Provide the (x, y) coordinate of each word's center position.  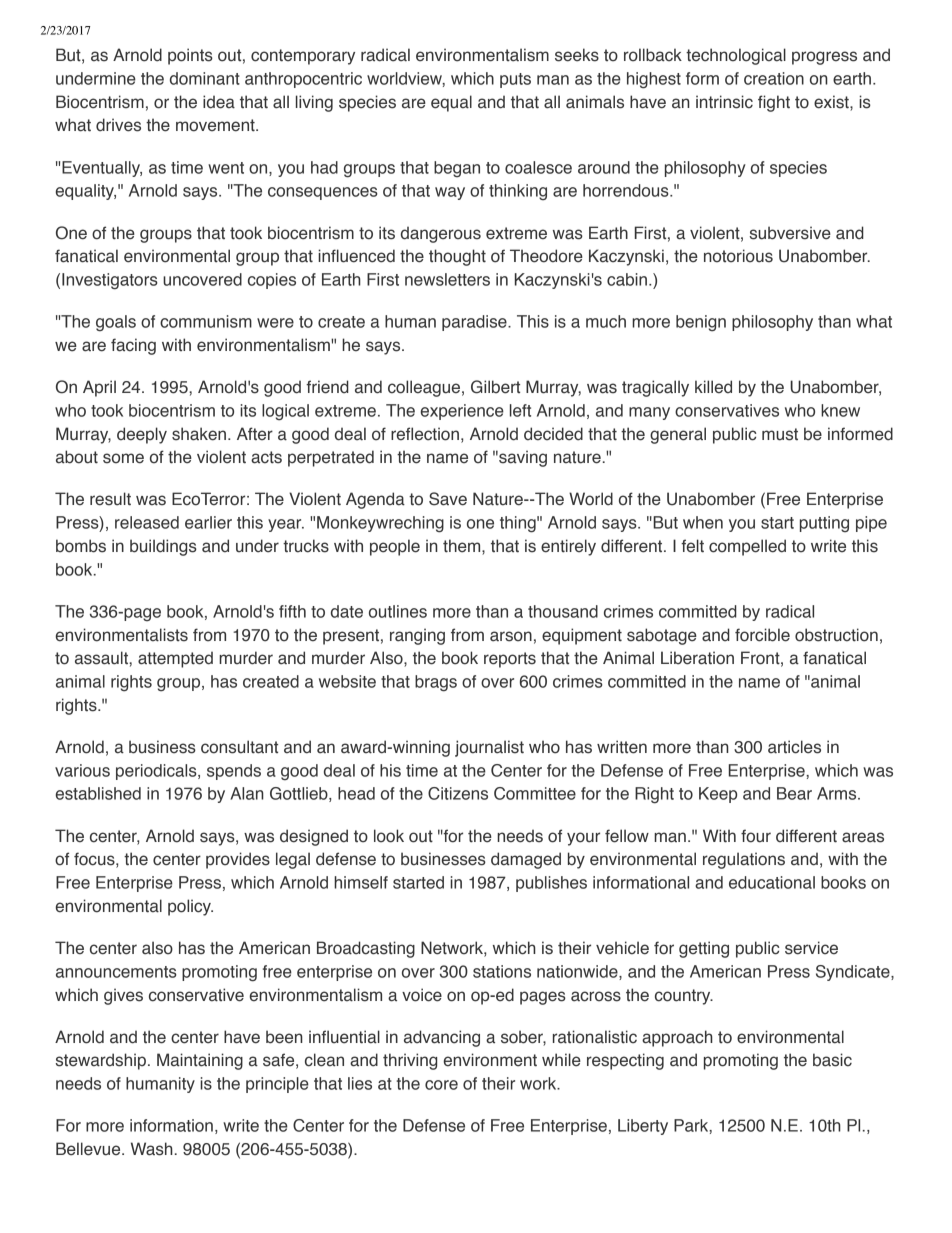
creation (774, 78)
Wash (152, 1149)
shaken (199, 434)
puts (515, 80)
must (780, 434)
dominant (205, 78)
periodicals (157, 772)
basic (832, 1060)
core (441, 1085)
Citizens (458, 793)
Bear (794, 793)
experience (462, 412)
